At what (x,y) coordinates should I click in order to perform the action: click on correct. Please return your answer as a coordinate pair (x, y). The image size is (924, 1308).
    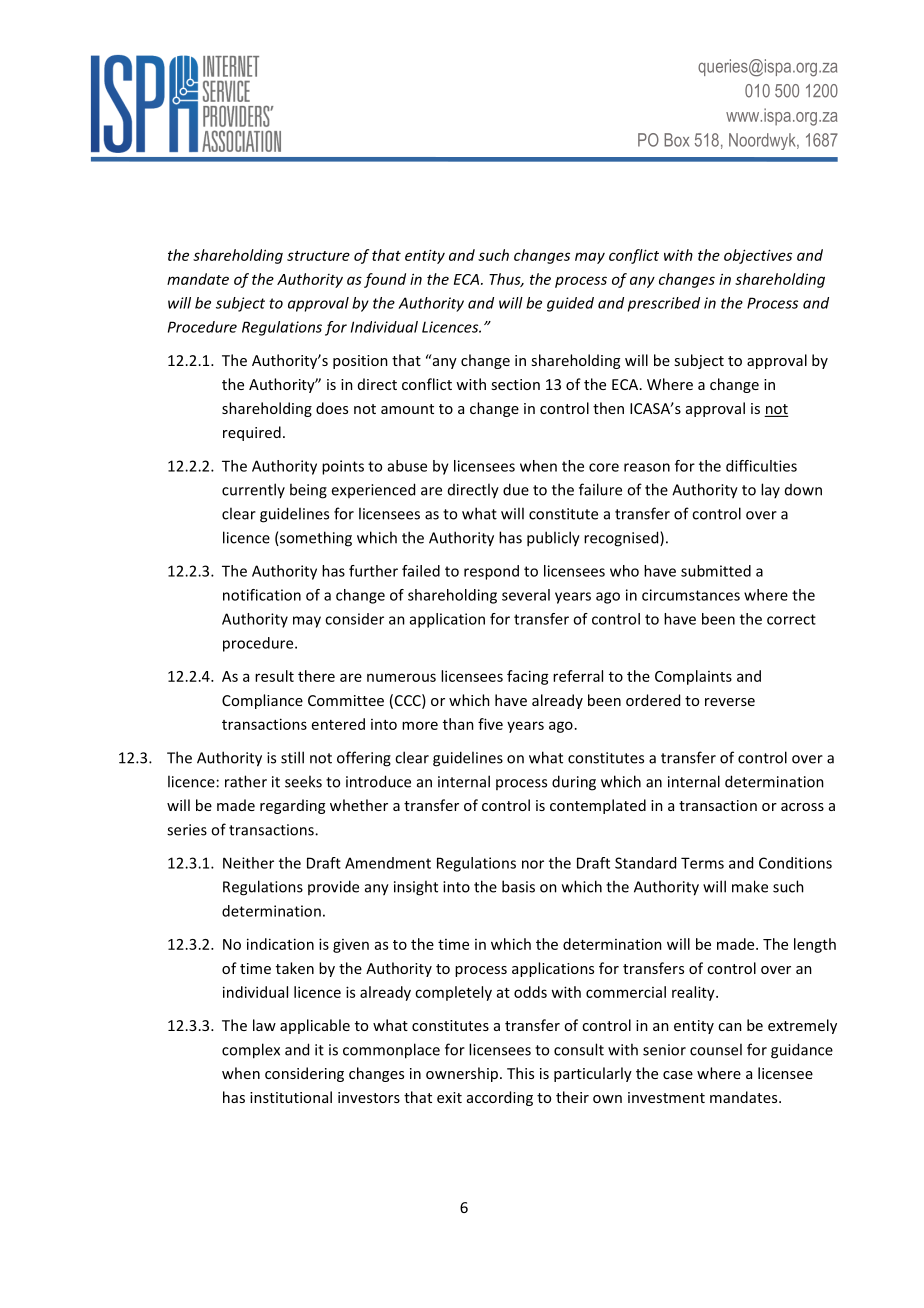
    Looking at the image, I should click on (791, 619).
